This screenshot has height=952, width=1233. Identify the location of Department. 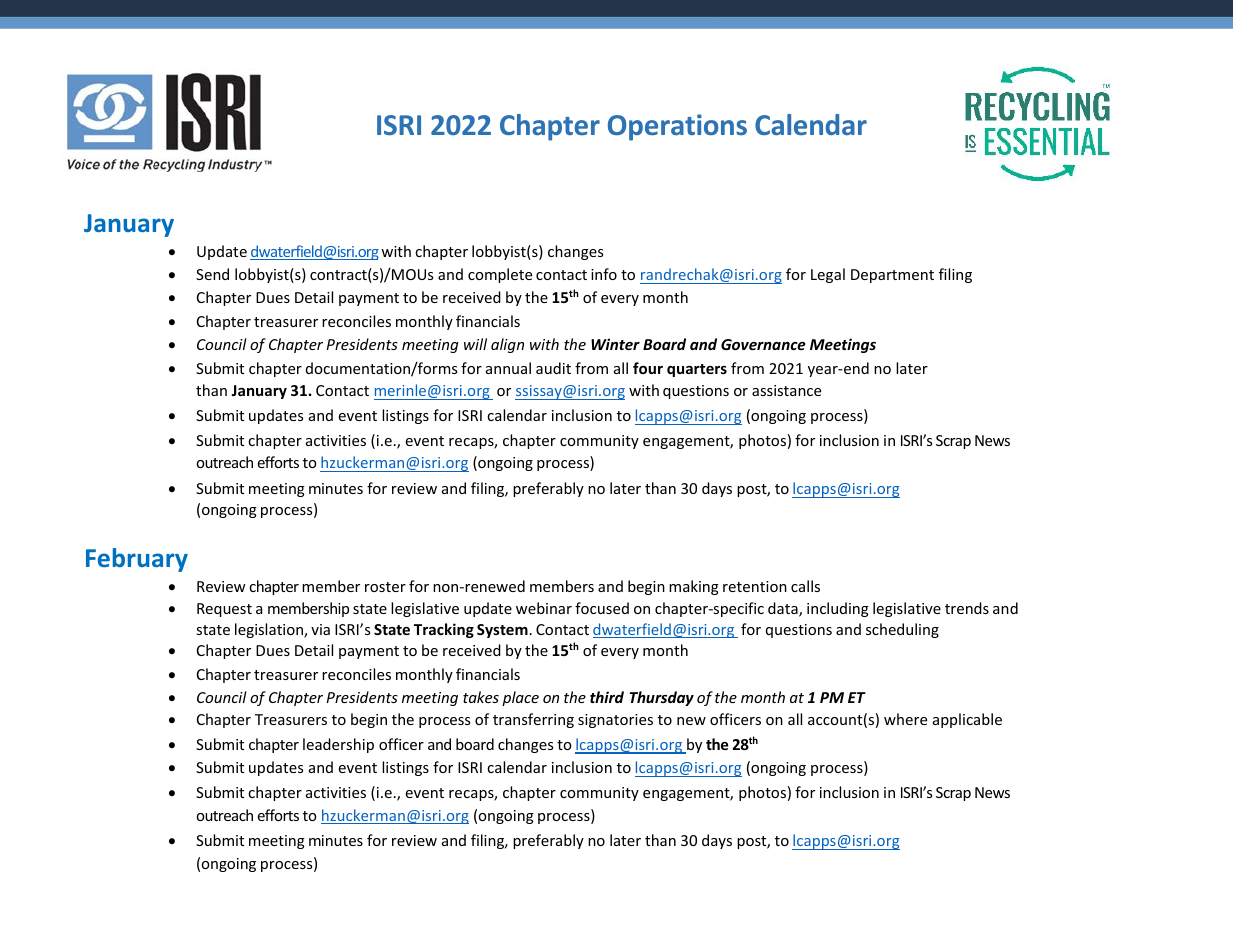
(892, 276).
